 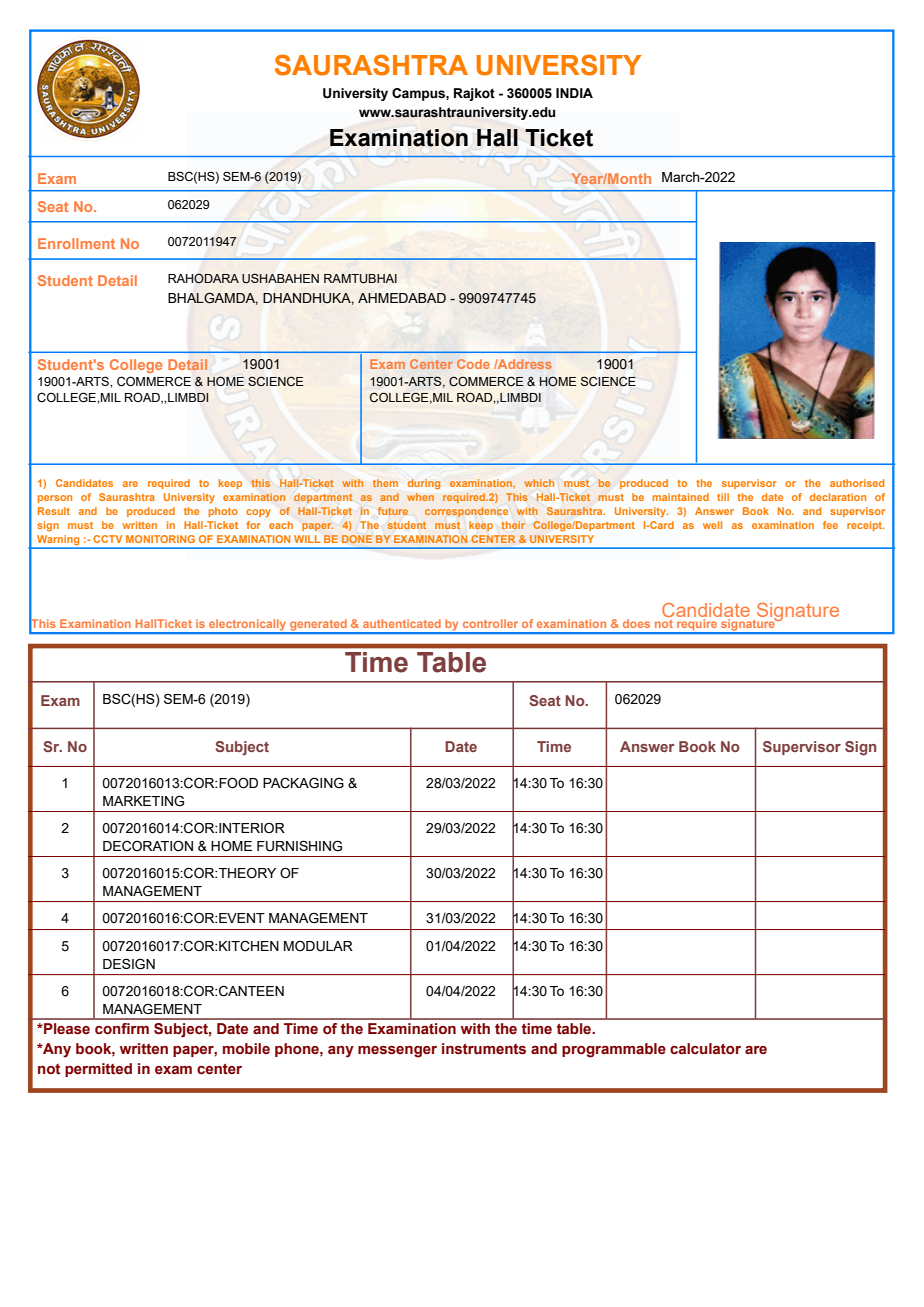 I want to click on Enrollment, so click(x=76, y=243).
